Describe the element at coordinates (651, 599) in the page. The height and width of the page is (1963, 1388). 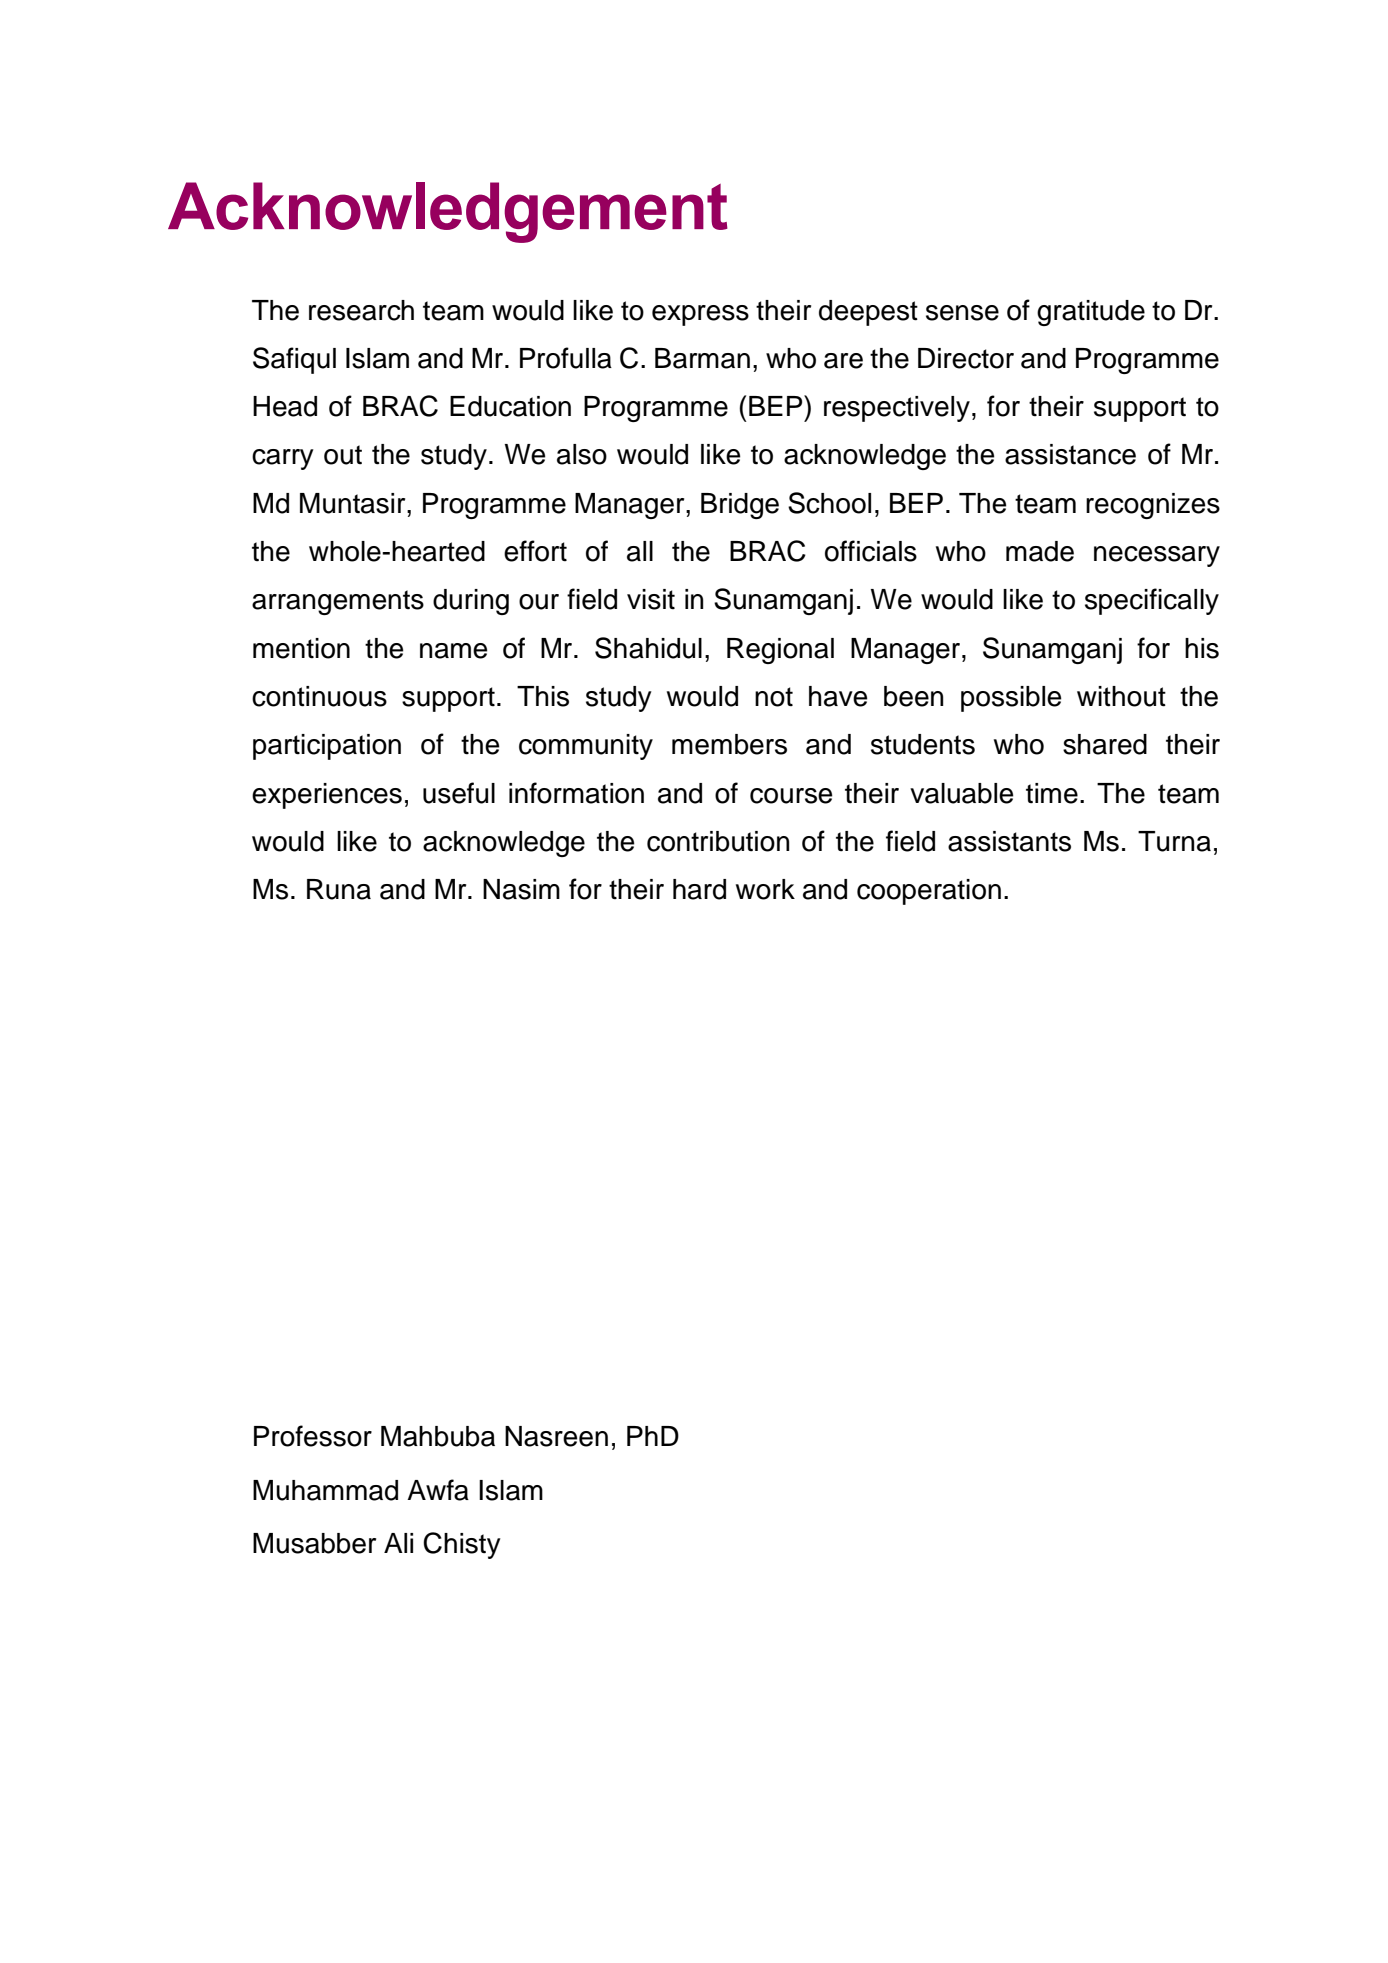
I see `visit` at that location.
